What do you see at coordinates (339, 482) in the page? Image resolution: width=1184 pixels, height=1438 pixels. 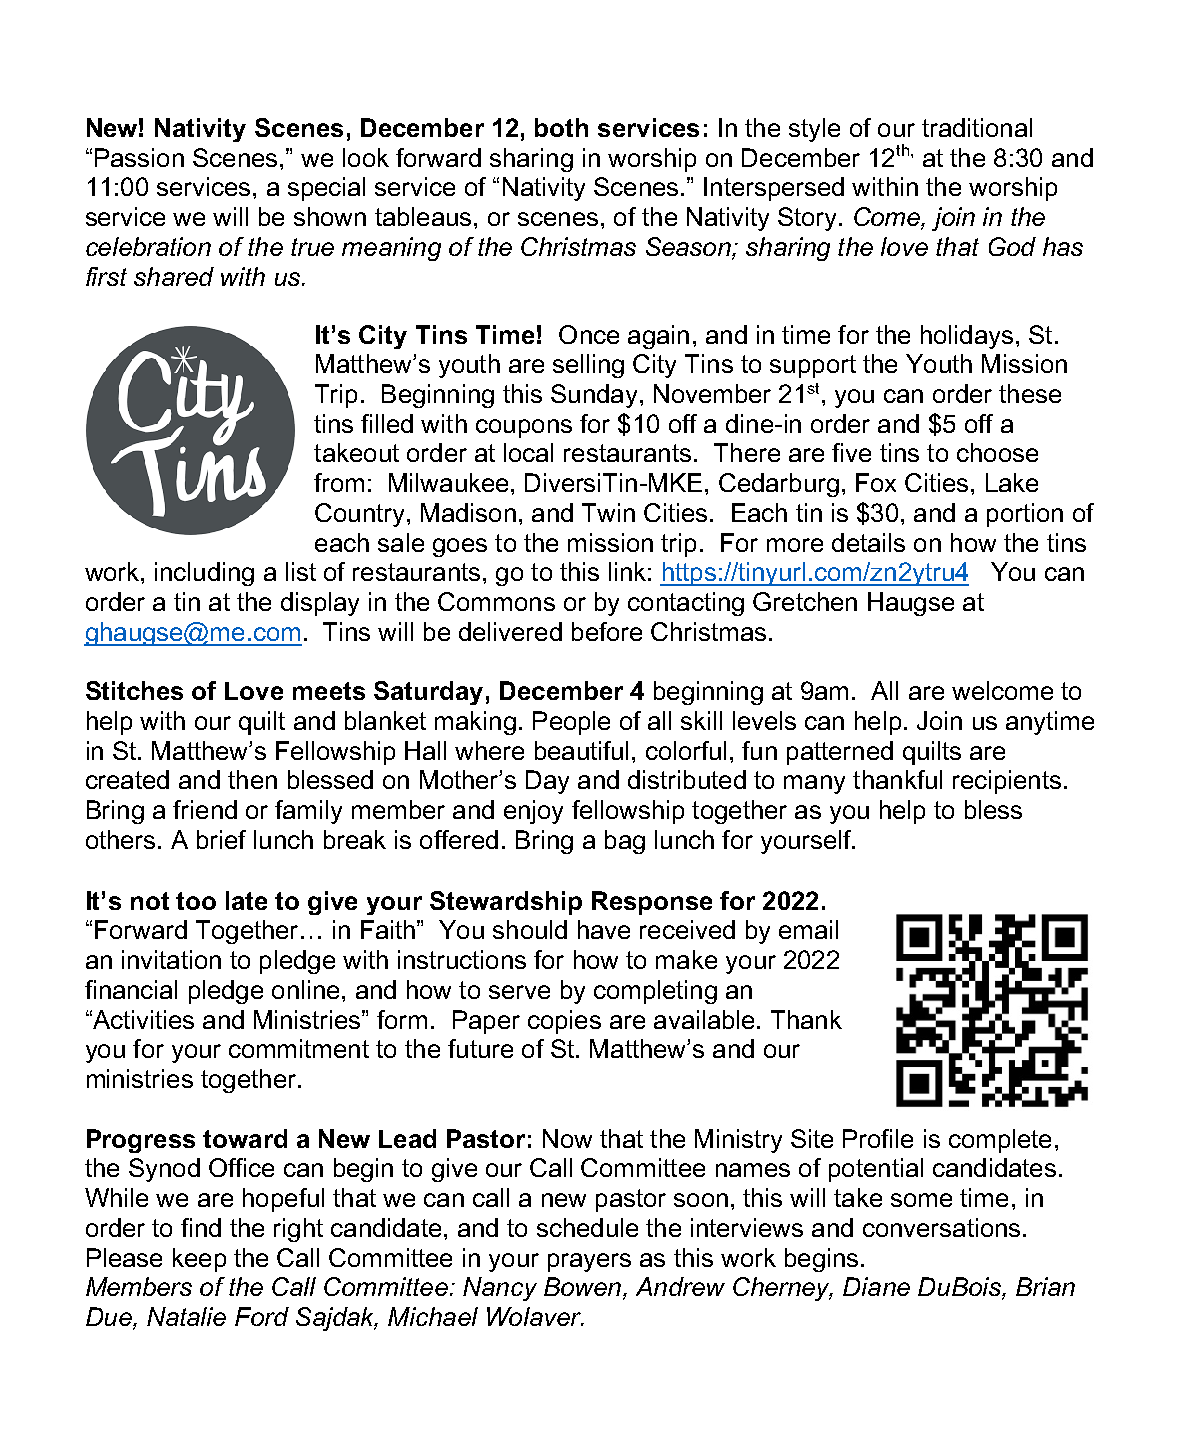 I see `from` at bounding box center [339, 482].
